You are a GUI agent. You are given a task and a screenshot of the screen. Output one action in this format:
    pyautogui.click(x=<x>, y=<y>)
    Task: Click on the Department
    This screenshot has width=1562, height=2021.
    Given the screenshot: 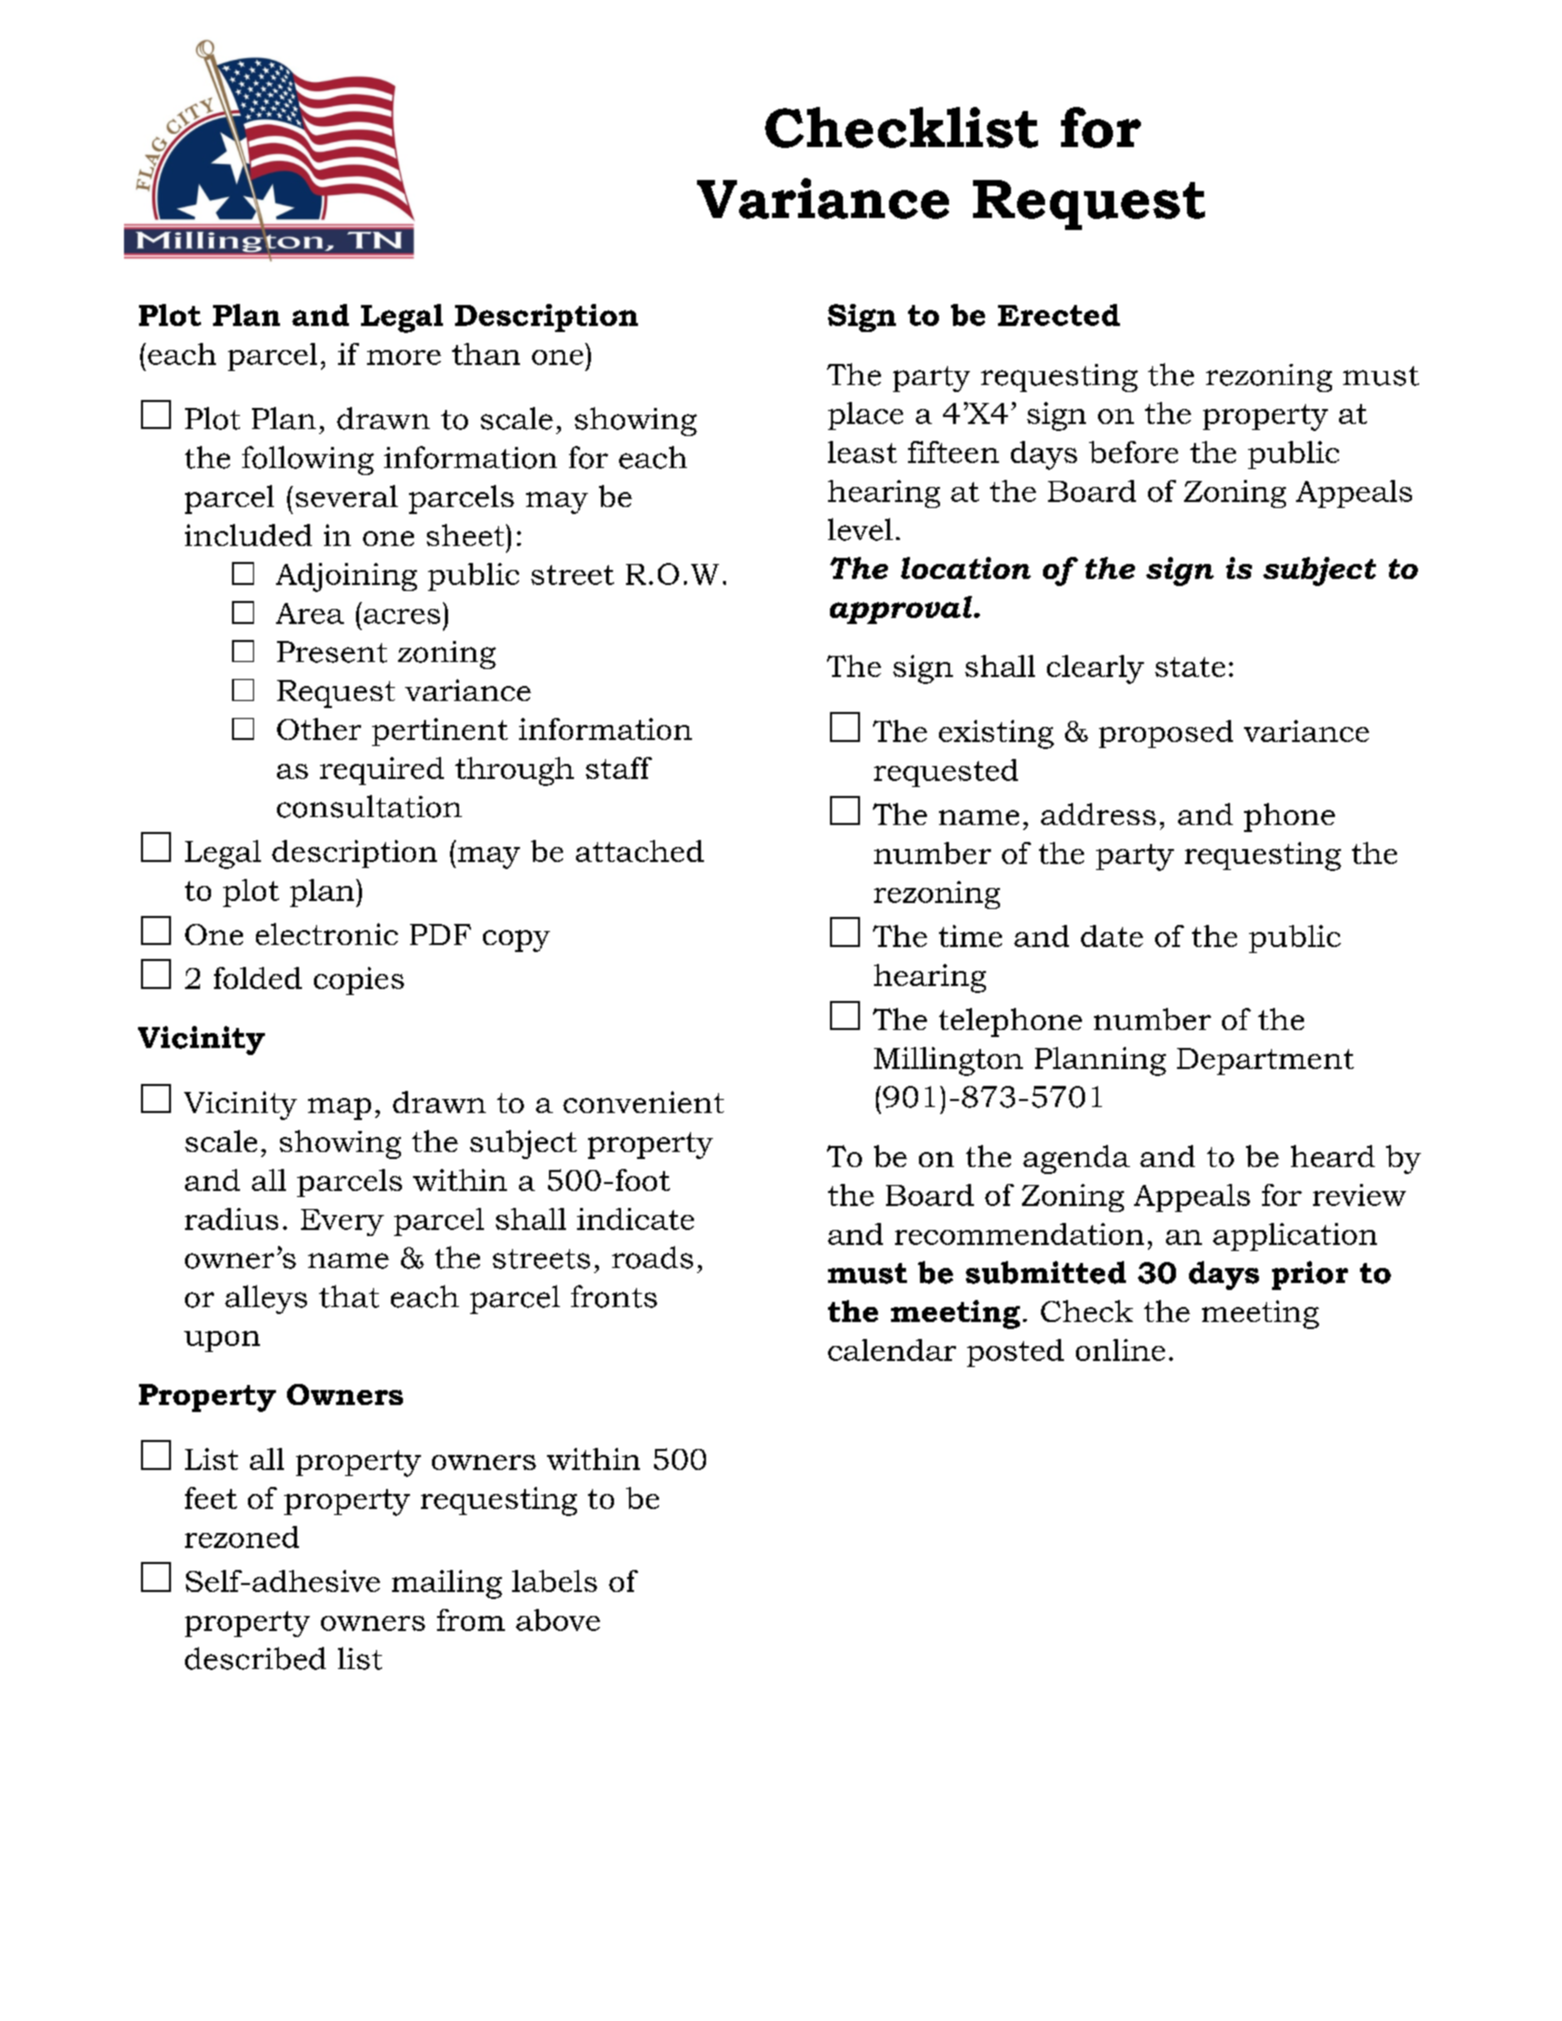 What is the action you would take?
    pyautogui.click(x=1265, y=1061)
